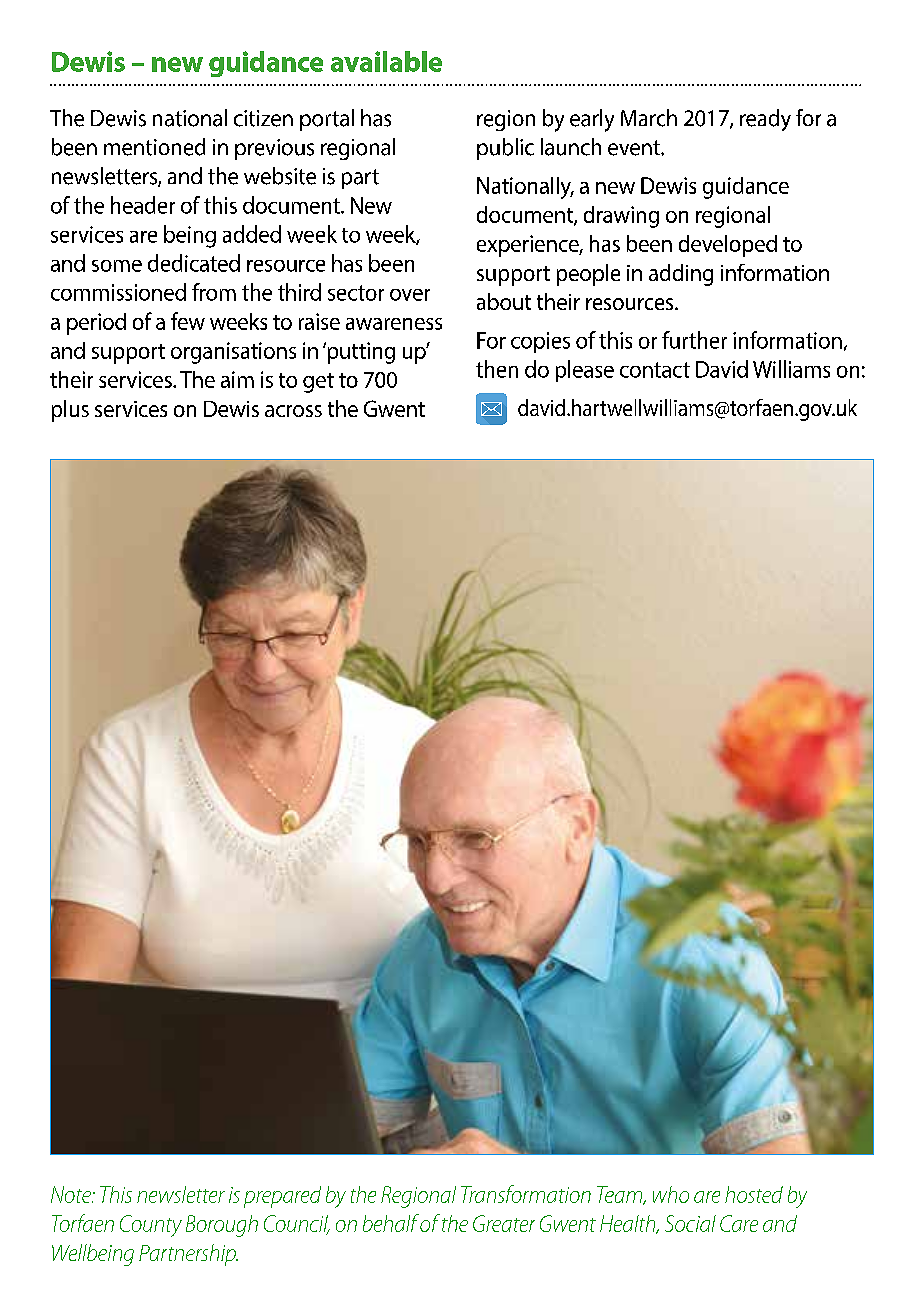 This screenshot has height=1311, width=924. I want to click on mentioned, so click(154, 147).
